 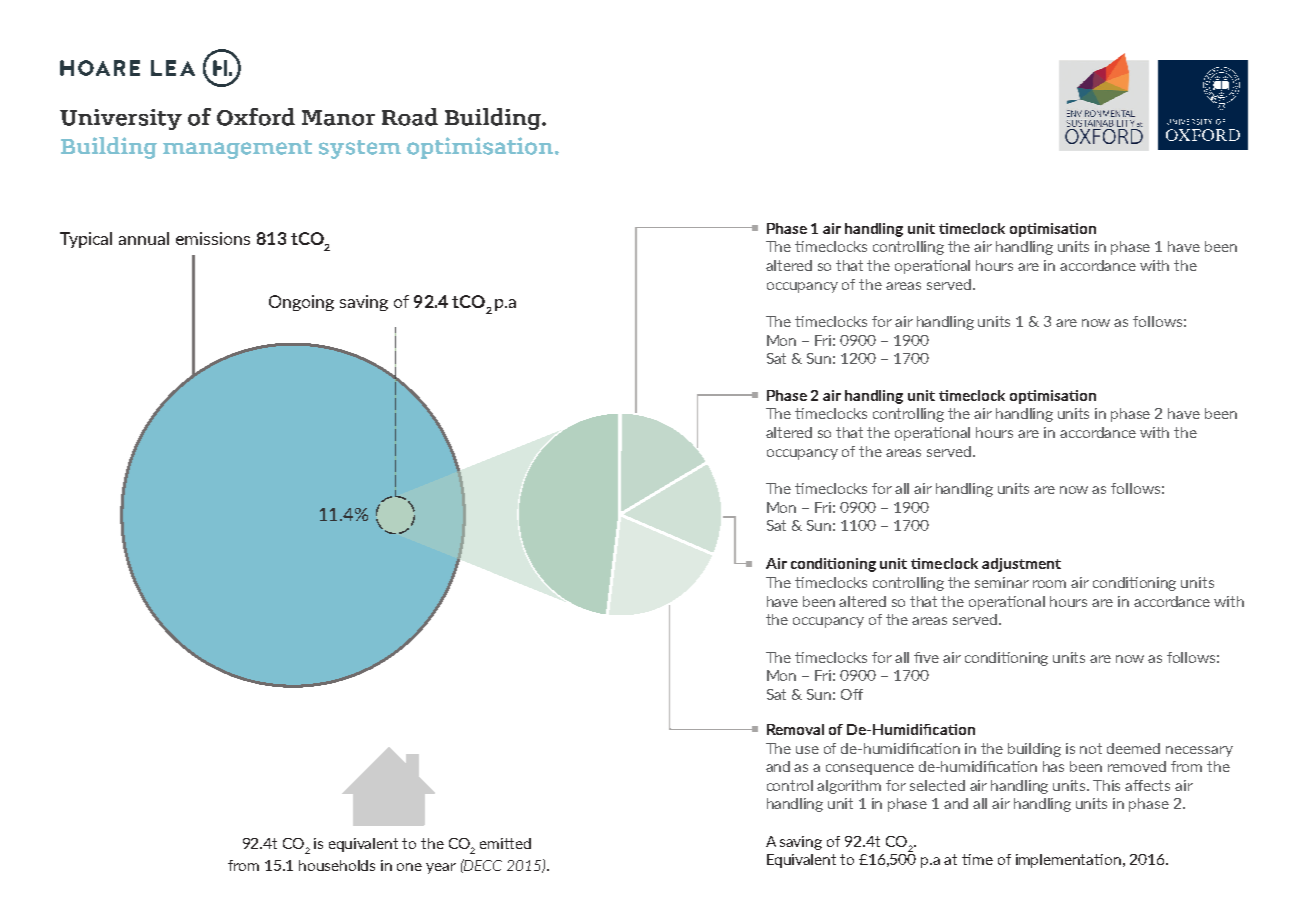 I want to click on households, so click(x=337, y=865).
